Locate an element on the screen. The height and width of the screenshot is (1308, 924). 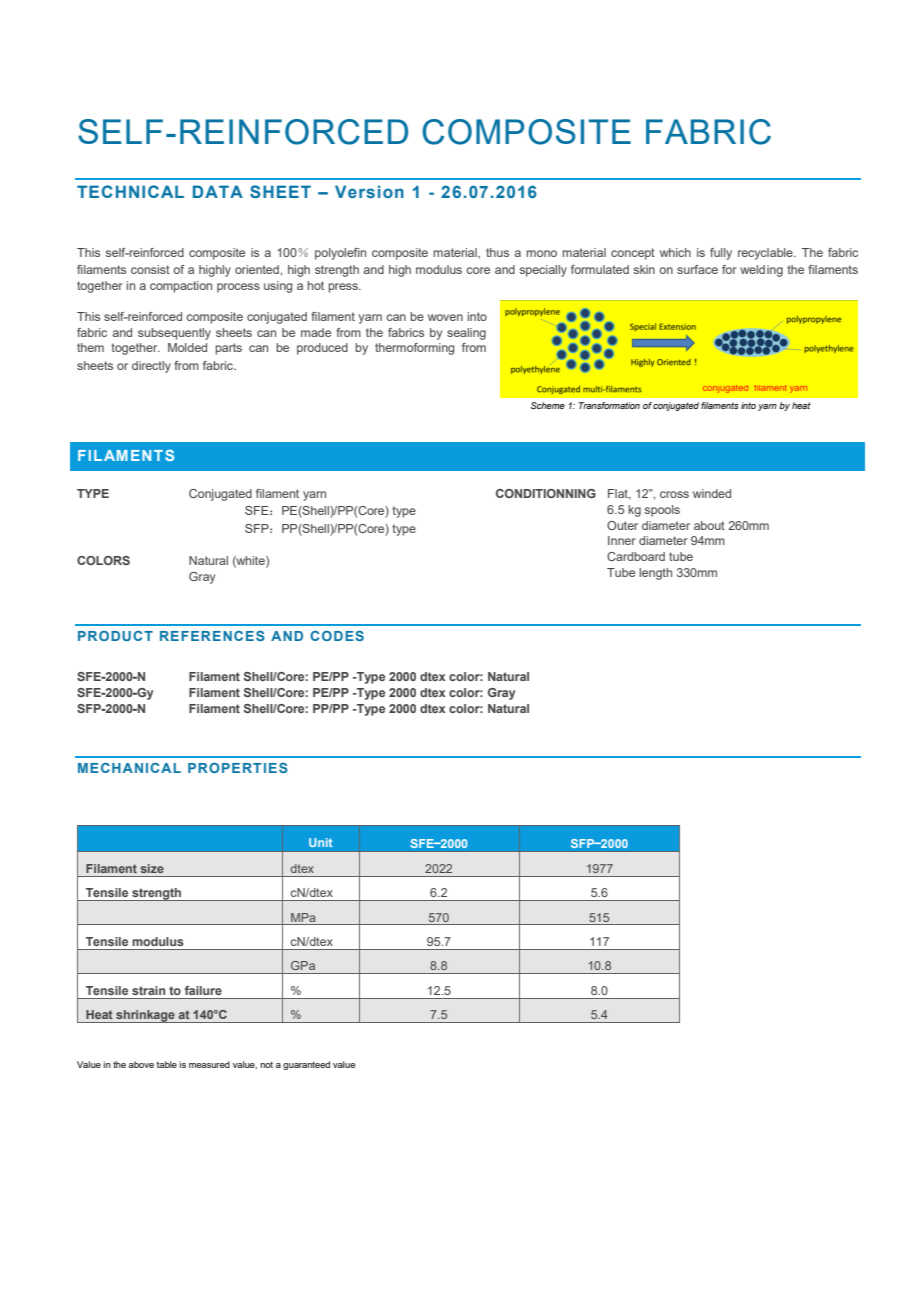
CODES is located at coordinates (337, 636).
